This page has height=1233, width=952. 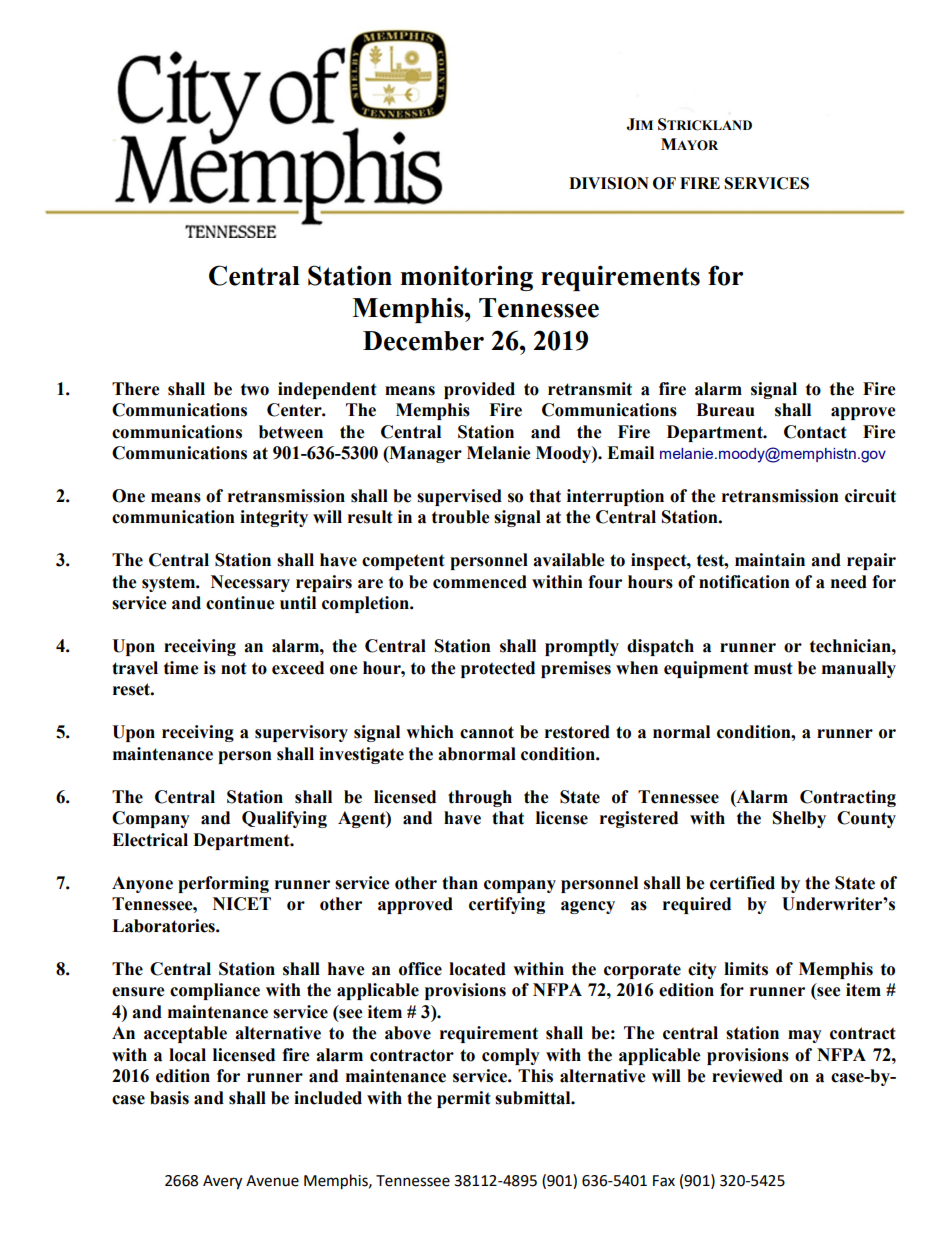 I want to click on two, so click(x=255, y=389).
